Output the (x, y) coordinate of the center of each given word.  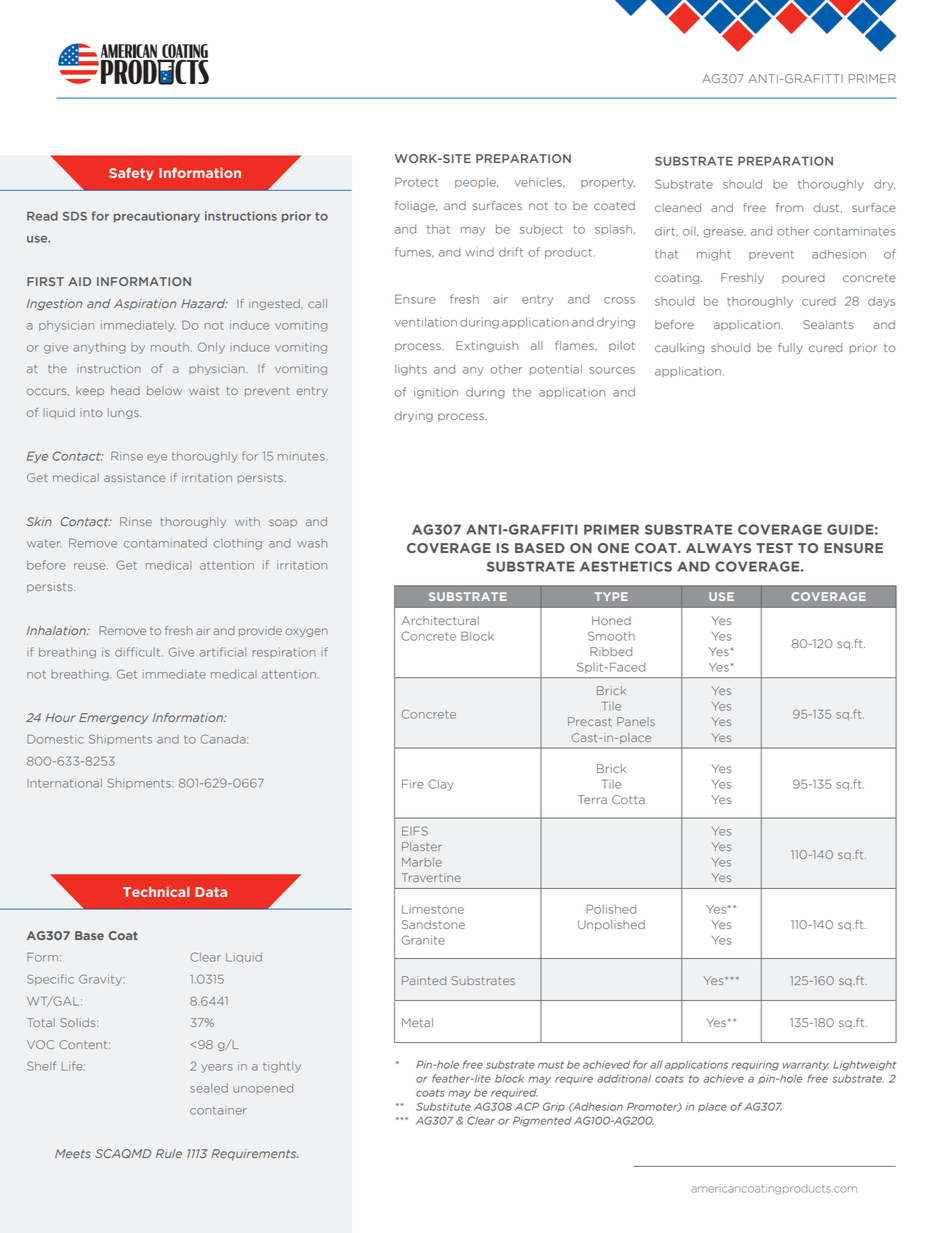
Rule (169, 1153)
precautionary (157, 217)
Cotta (628, 799)
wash (312, 543)
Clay (441, 785)
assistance (135, 477)
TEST (774, 548)
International (64, 783)
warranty (806, 1066)
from (789, 207)
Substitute (443, 1106)
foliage (416, 206)
